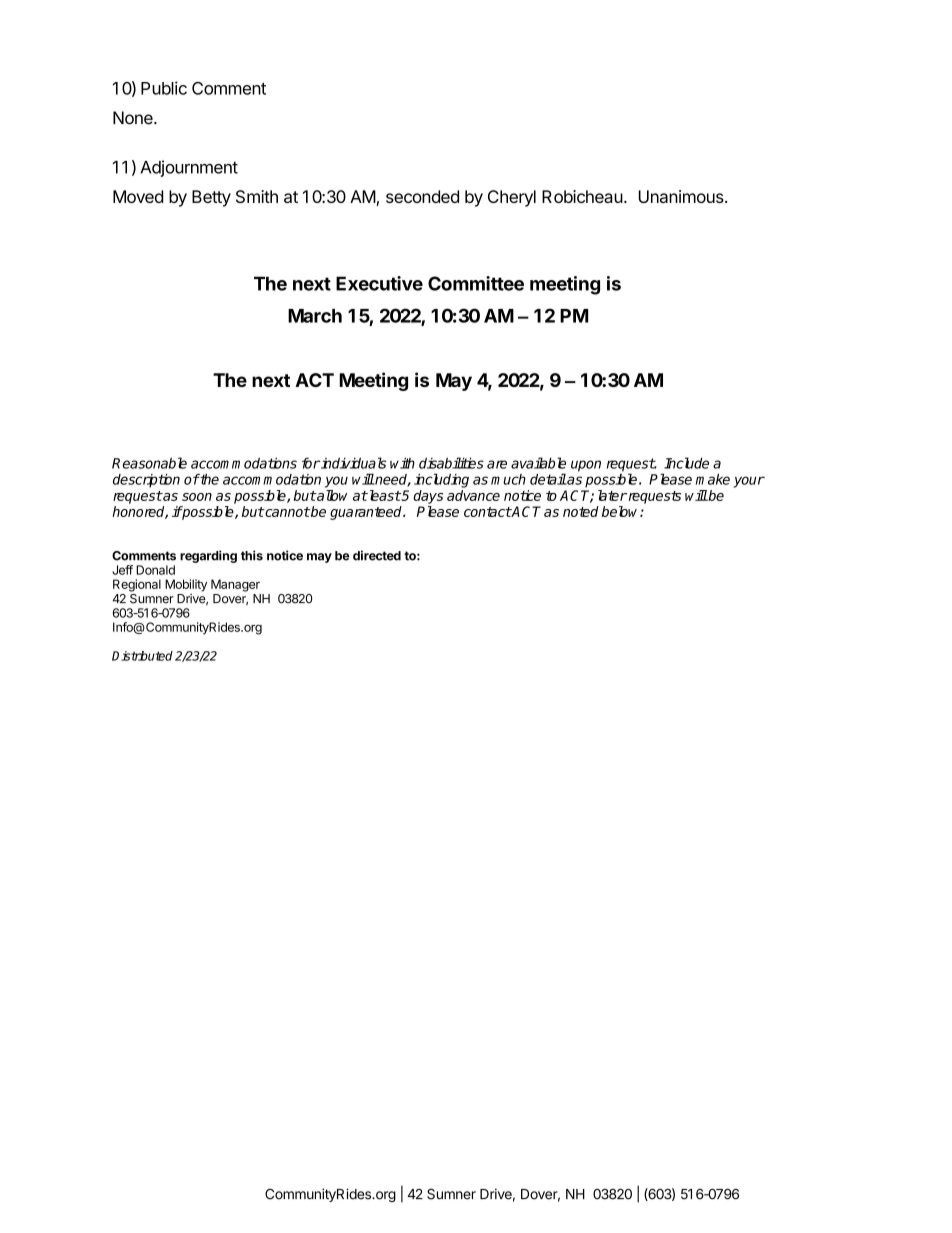  I want to click on directed, so click(377, 555).
